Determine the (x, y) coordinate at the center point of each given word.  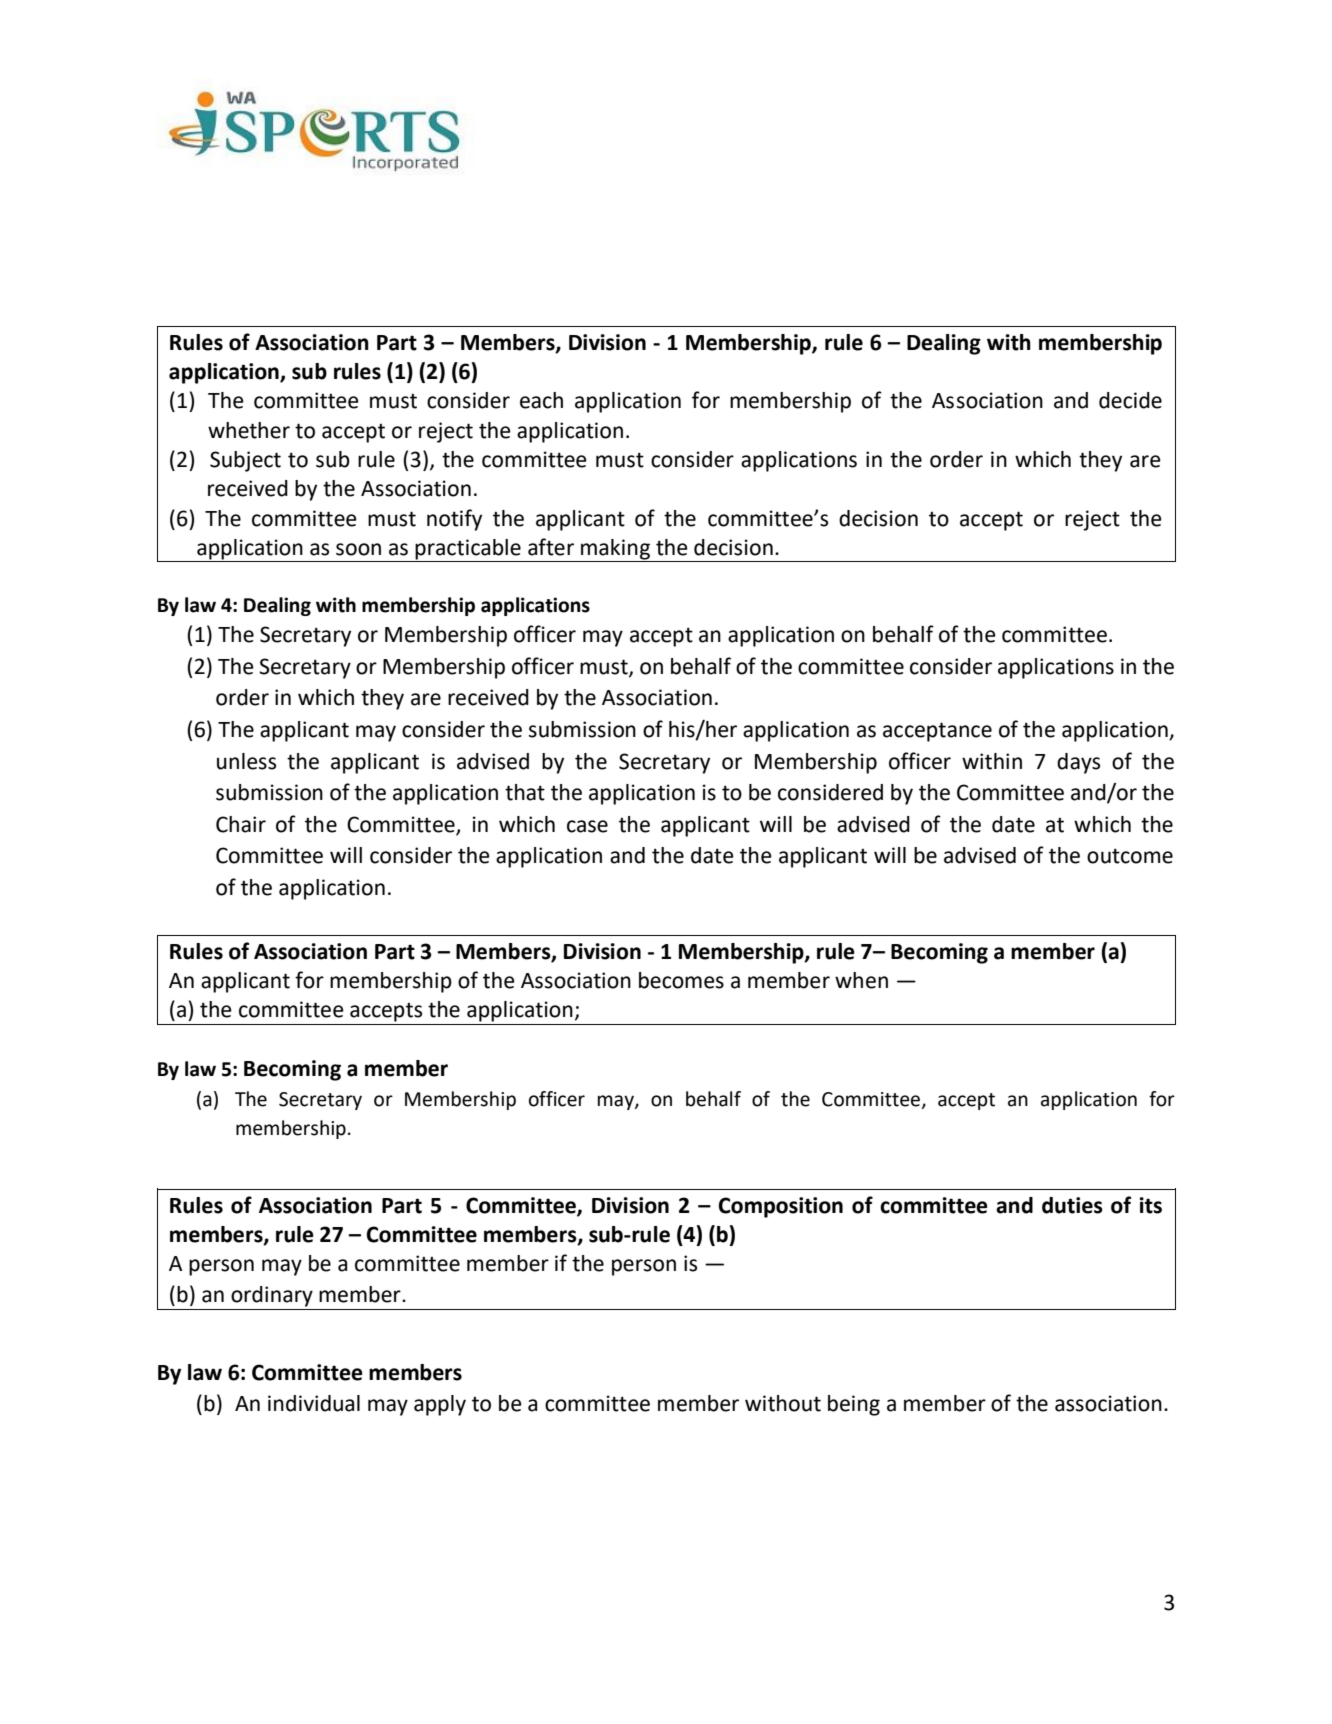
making (615, 549)
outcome (1130, 856)
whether (249, 430)
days (1078, 763)
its (1151, 1205)
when (861, 980)
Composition (780, 1207)
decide (1130, 400)
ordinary (272, 1296)
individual (314, 1403)
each (541, 400)
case (587, 826)
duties (1072, 1205)
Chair (241, 824)
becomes (681, 980)
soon (358, 549)
